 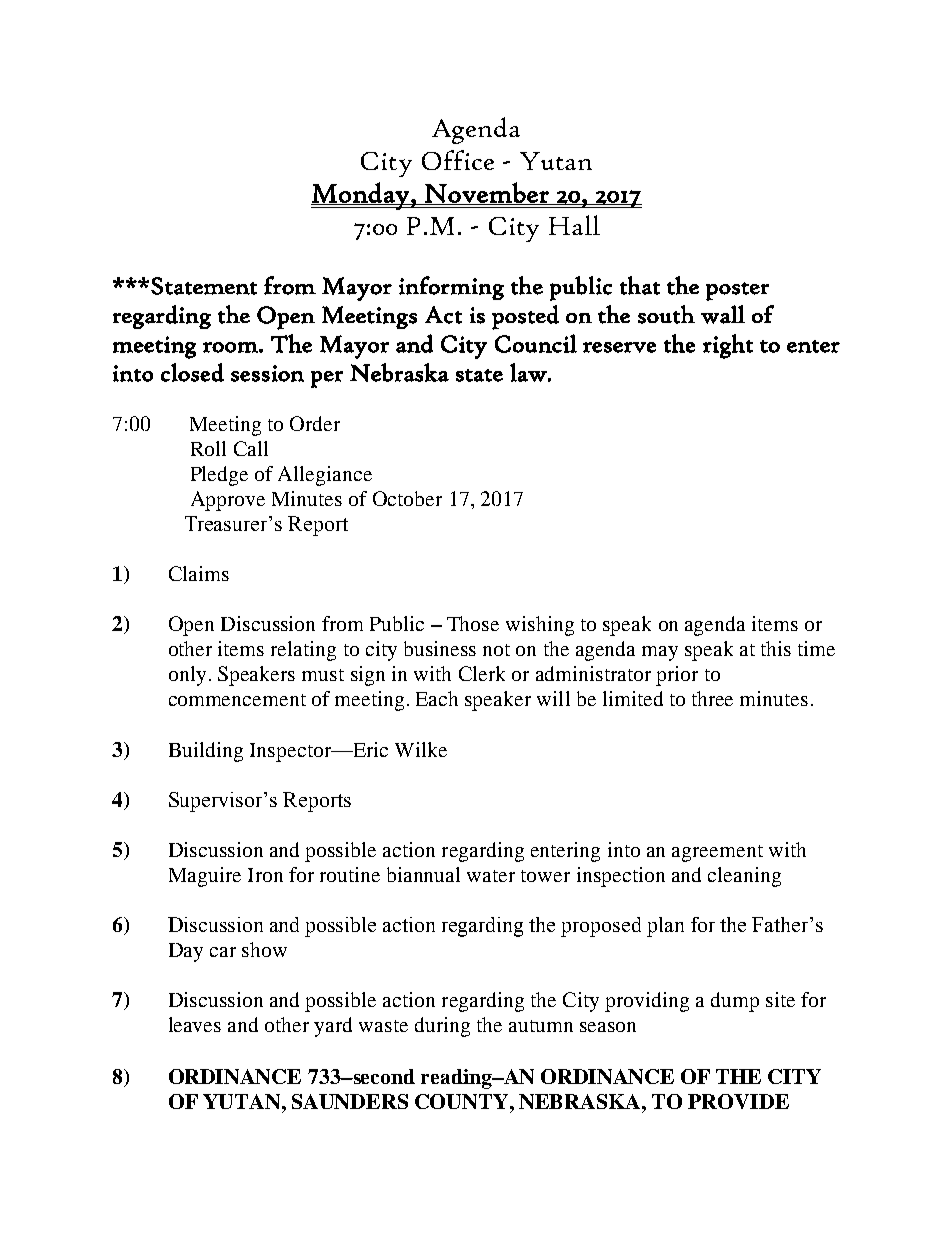 What do you see at coordinates (463, 1101) in the screenshot?
I see `COUNTY` at bounding box center [463, 1101].
